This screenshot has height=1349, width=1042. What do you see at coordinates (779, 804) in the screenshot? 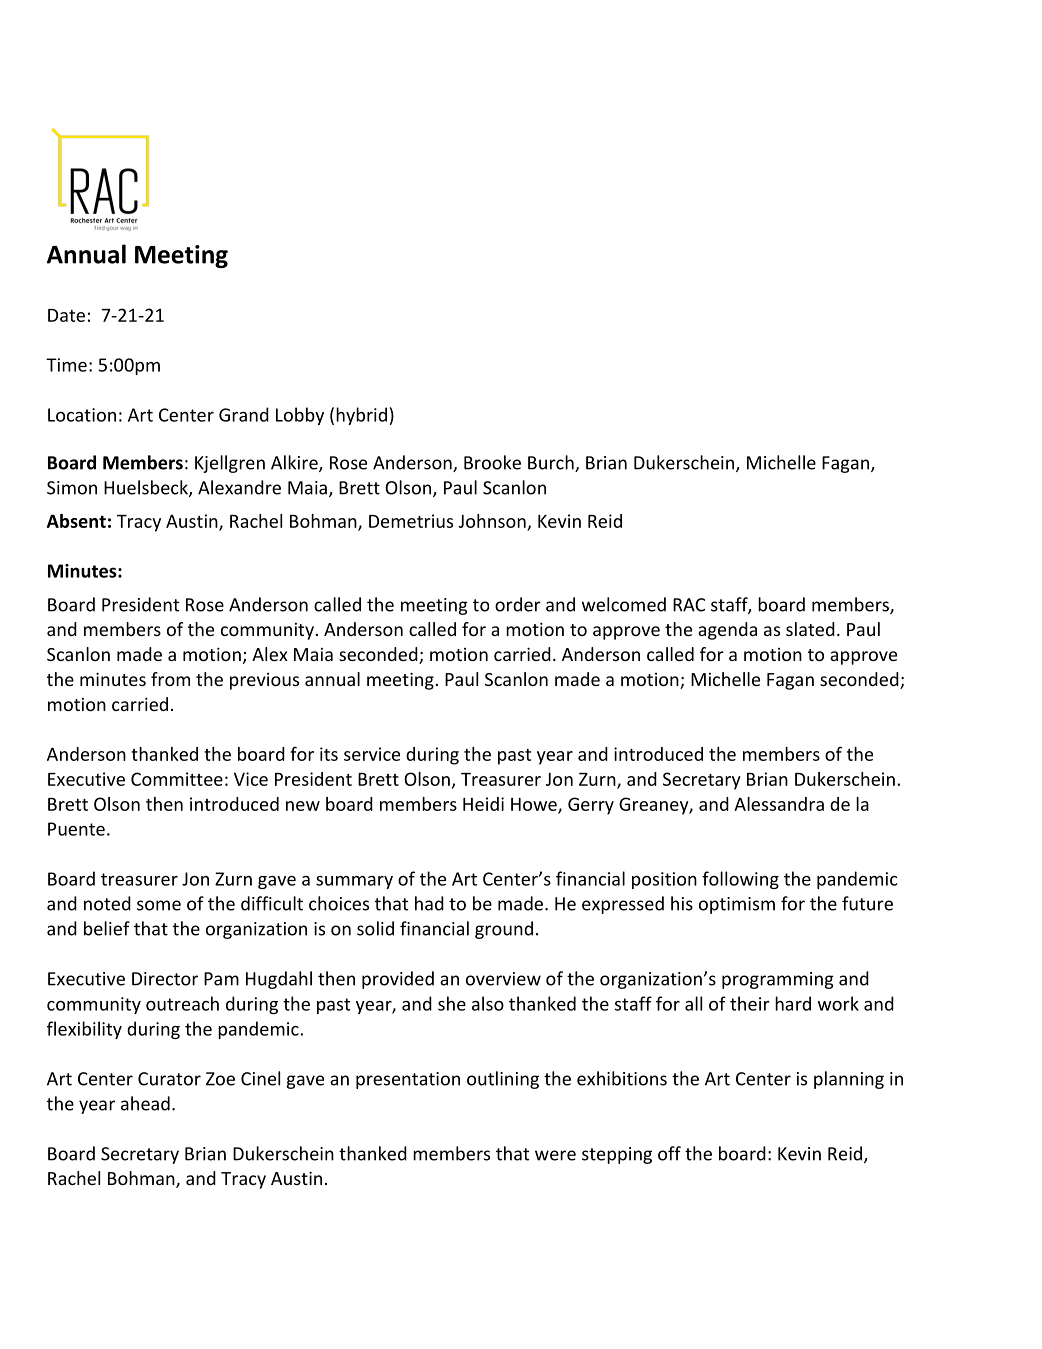
I see `Alessandra` at bounding box center [779, 804].
